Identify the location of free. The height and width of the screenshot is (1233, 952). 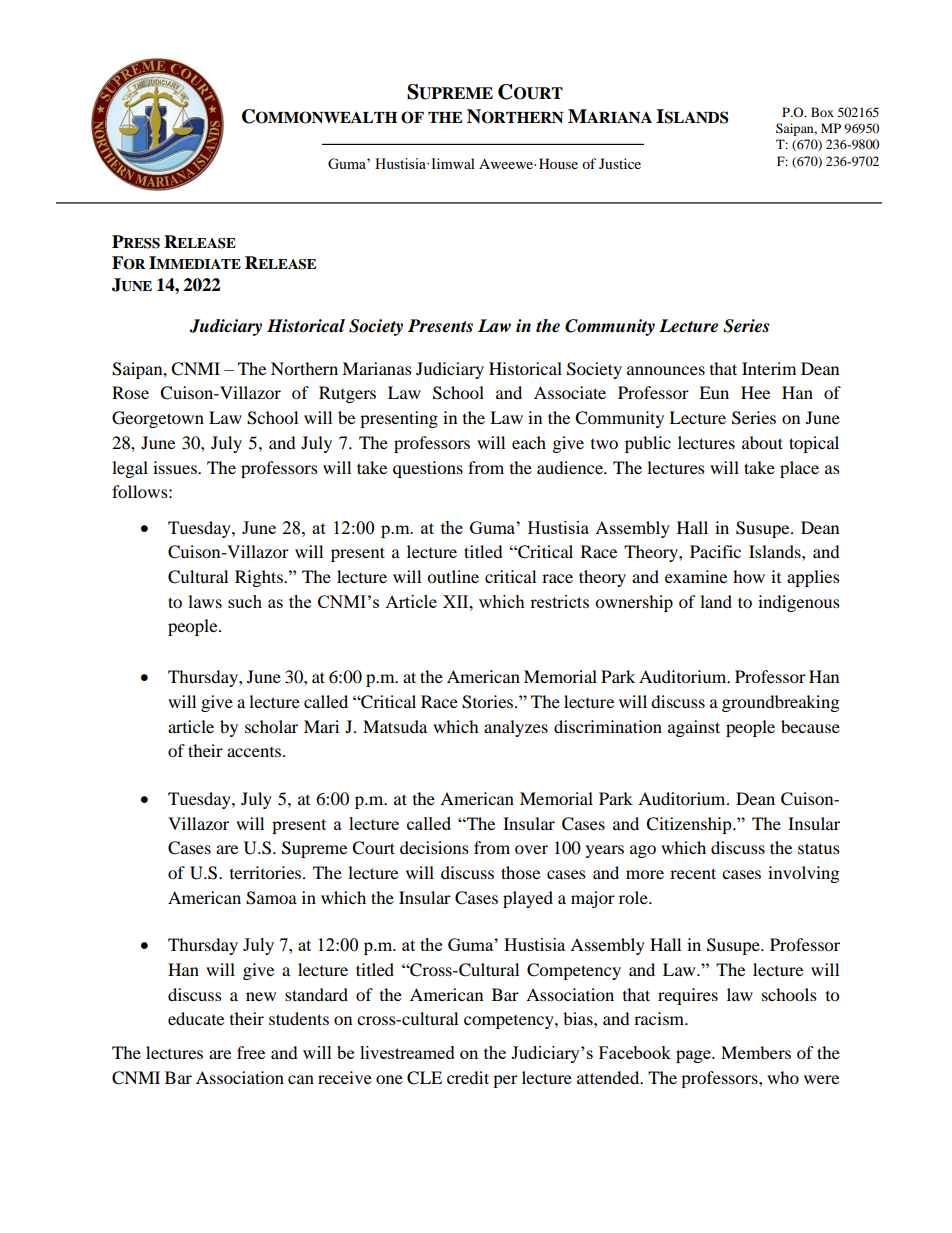
(251, 1052).
